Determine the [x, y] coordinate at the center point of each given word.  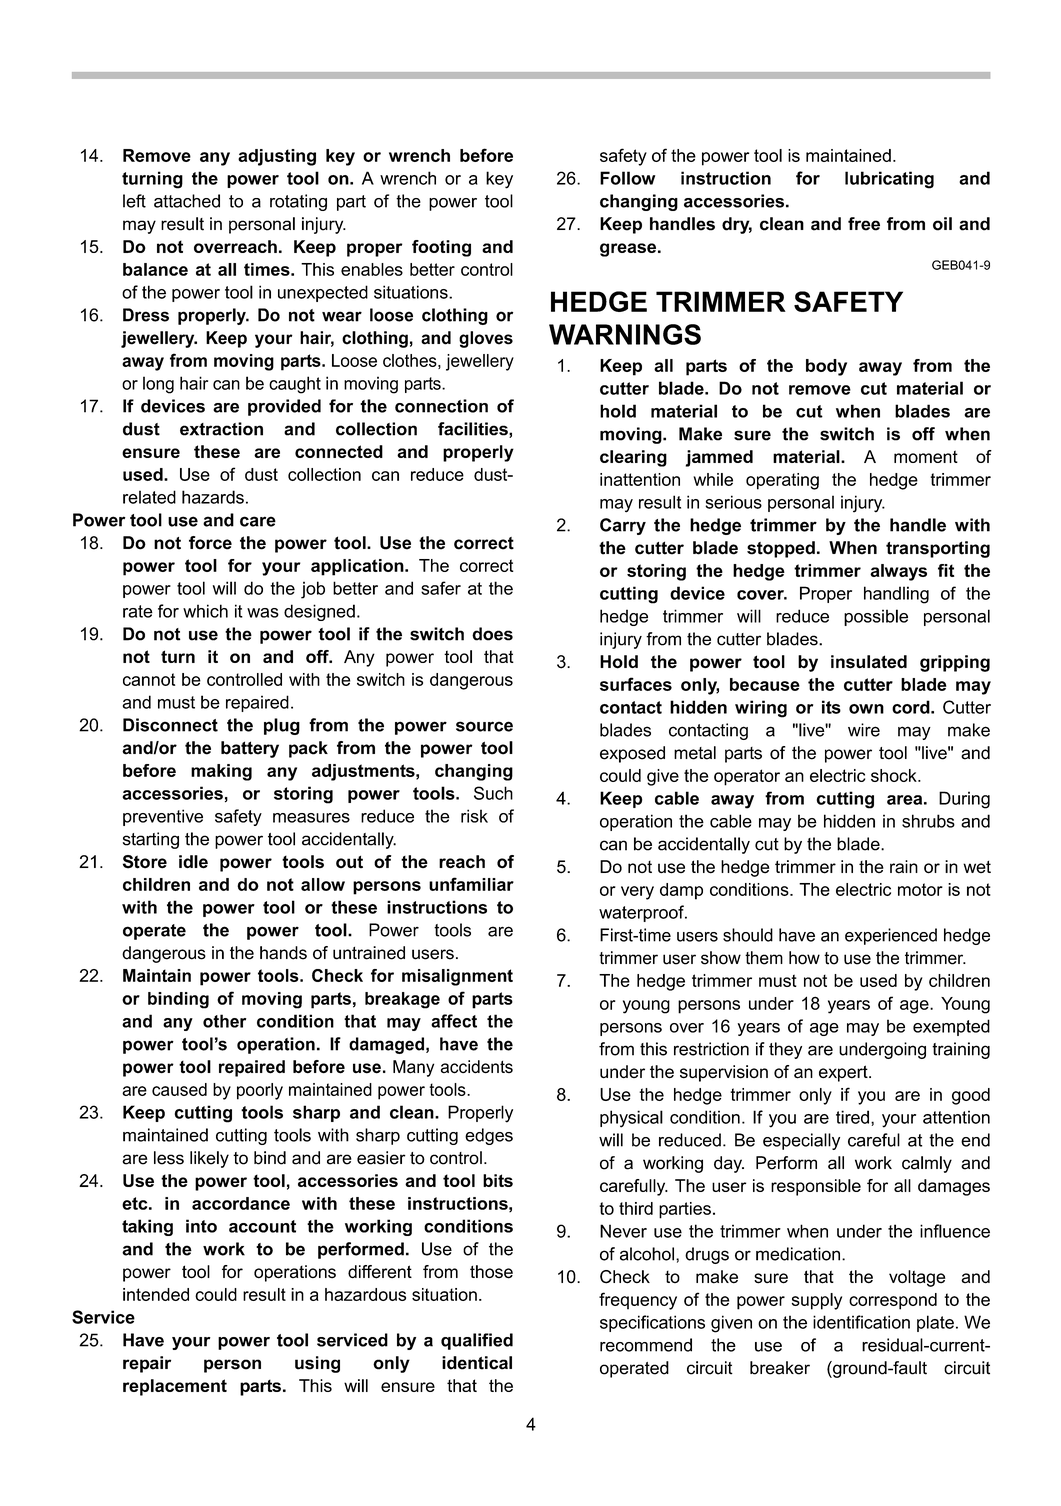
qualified [477, 1341]
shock [895, 775]
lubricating [889, 180]
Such [493, 793]
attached [187, 201]
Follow [627, 178]
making [221, 772]
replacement [175, 1387]
